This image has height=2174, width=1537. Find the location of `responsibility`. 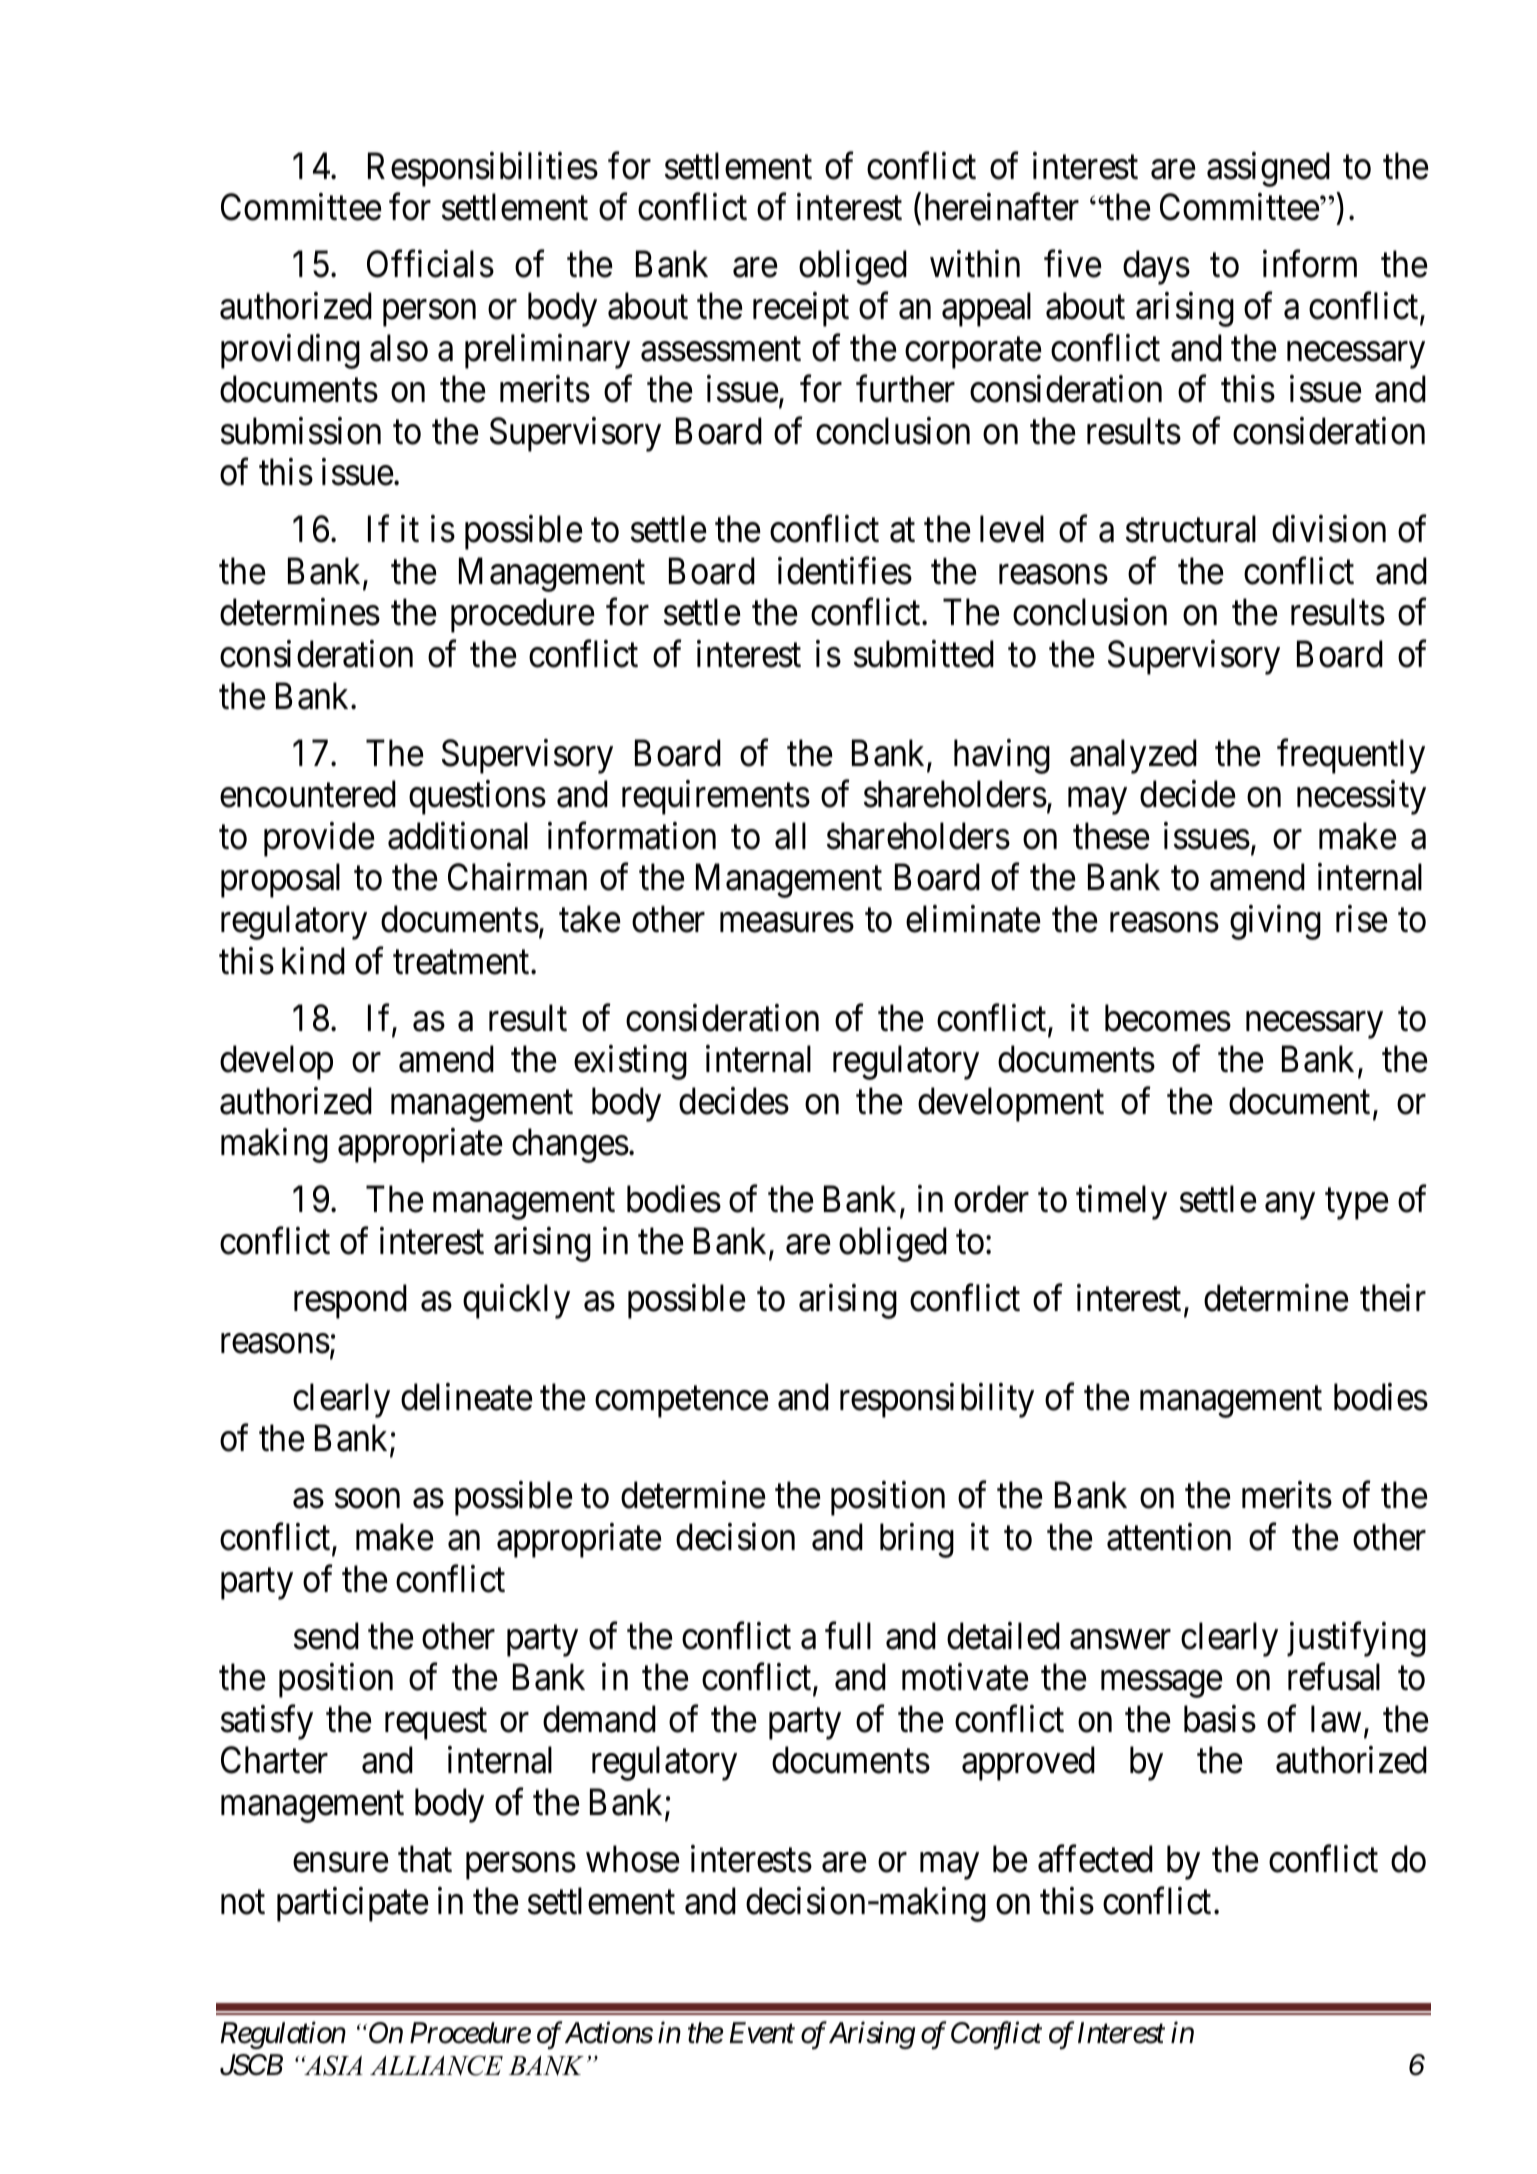

responsibility is located at coordinates (937, 1400).
